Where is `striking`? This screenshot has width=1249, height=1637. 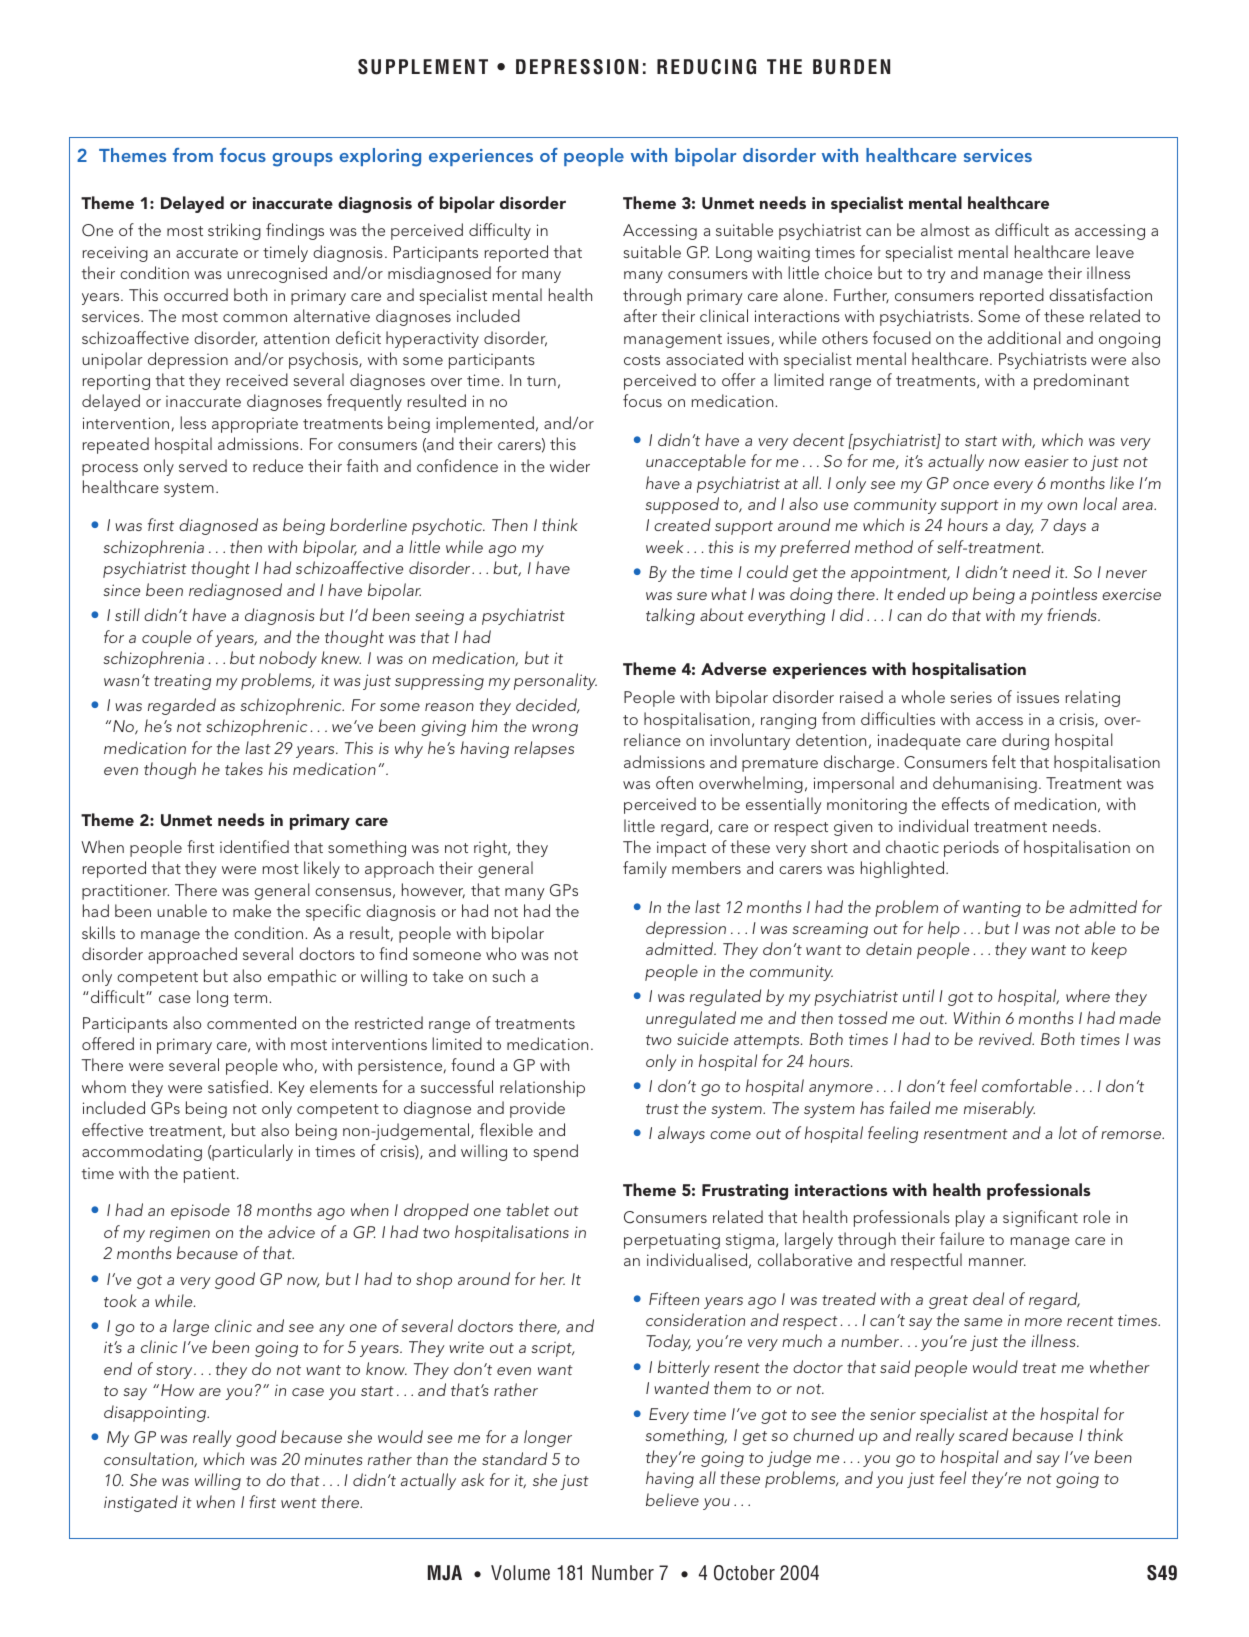 striking is located at coordinates (234, 231).
